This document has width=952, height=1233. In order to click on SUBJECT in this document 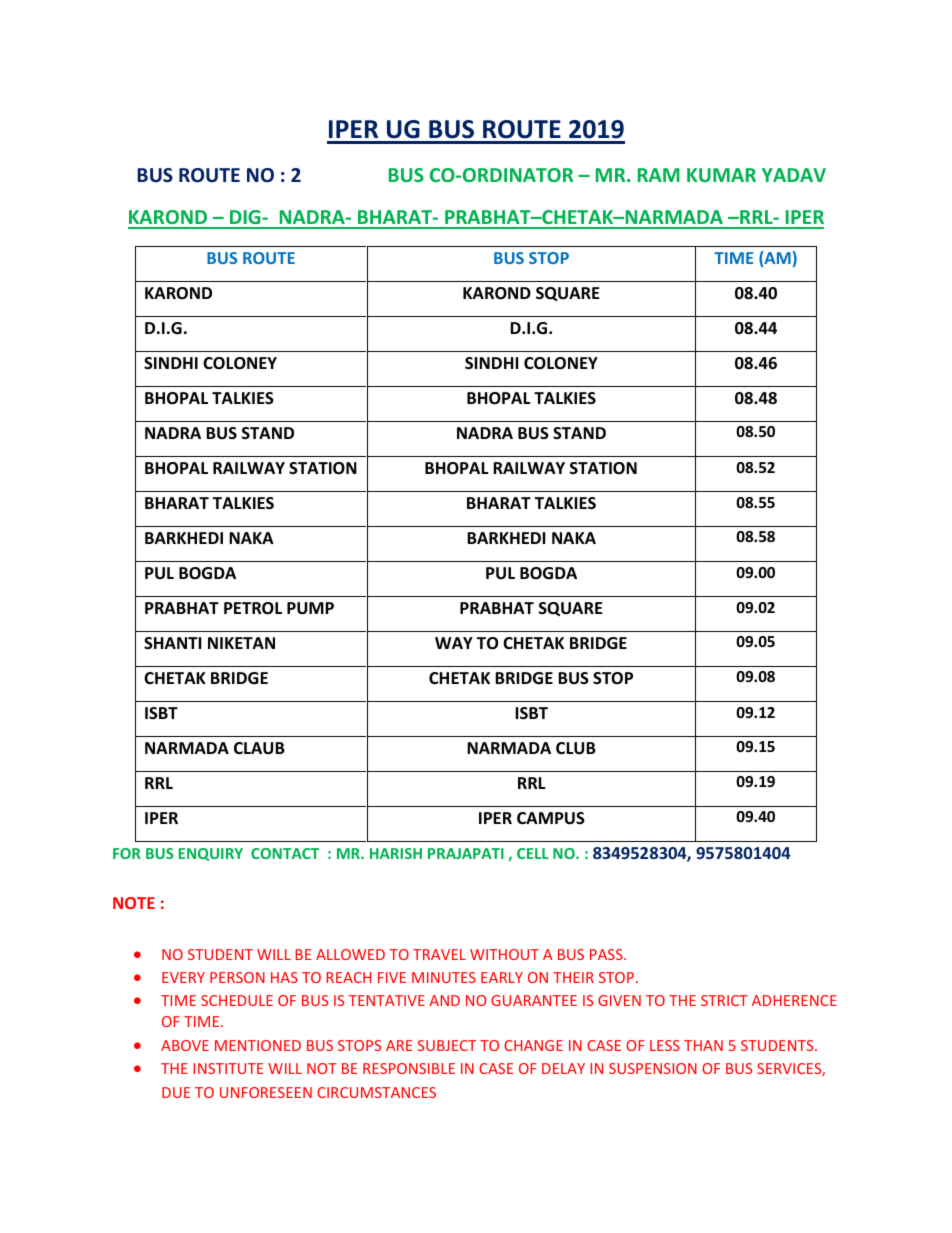, I will do `click(446, 1045)`.
